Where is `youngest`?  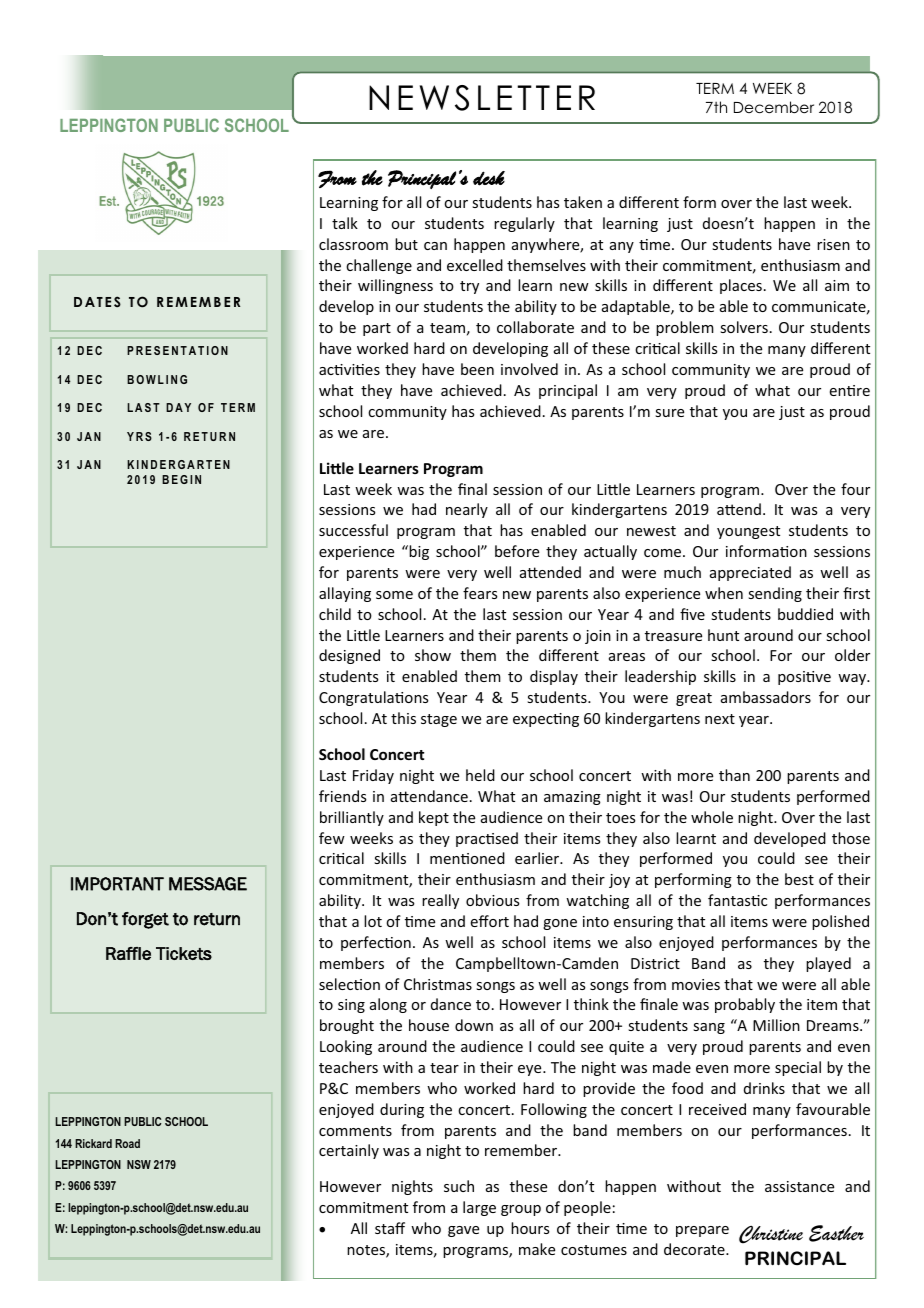
youngest is located at coordinates (748, 532).
